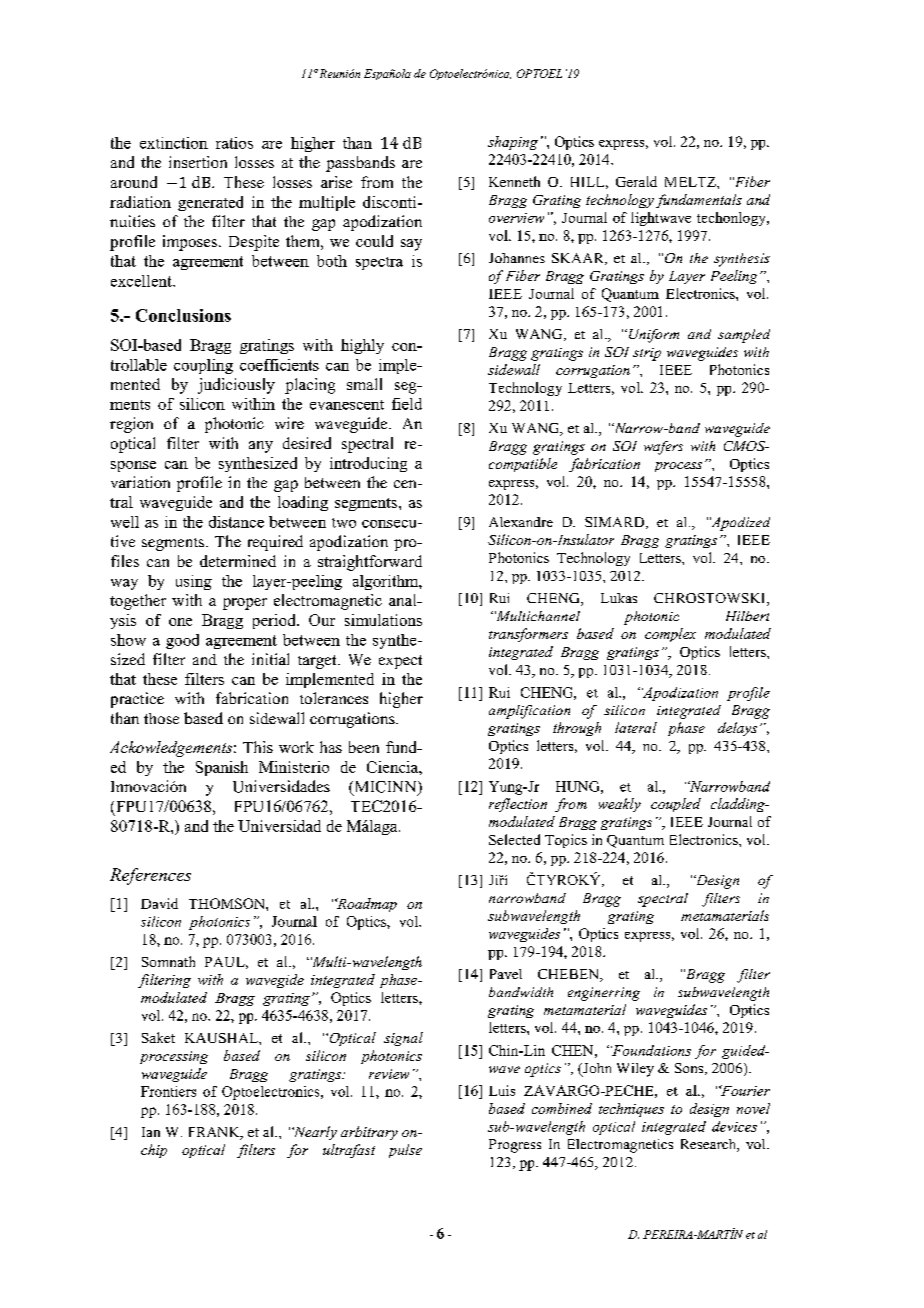  Describe the element at coordinates (215, 1133) in the screenshot. I see `FRANK` at that location.
